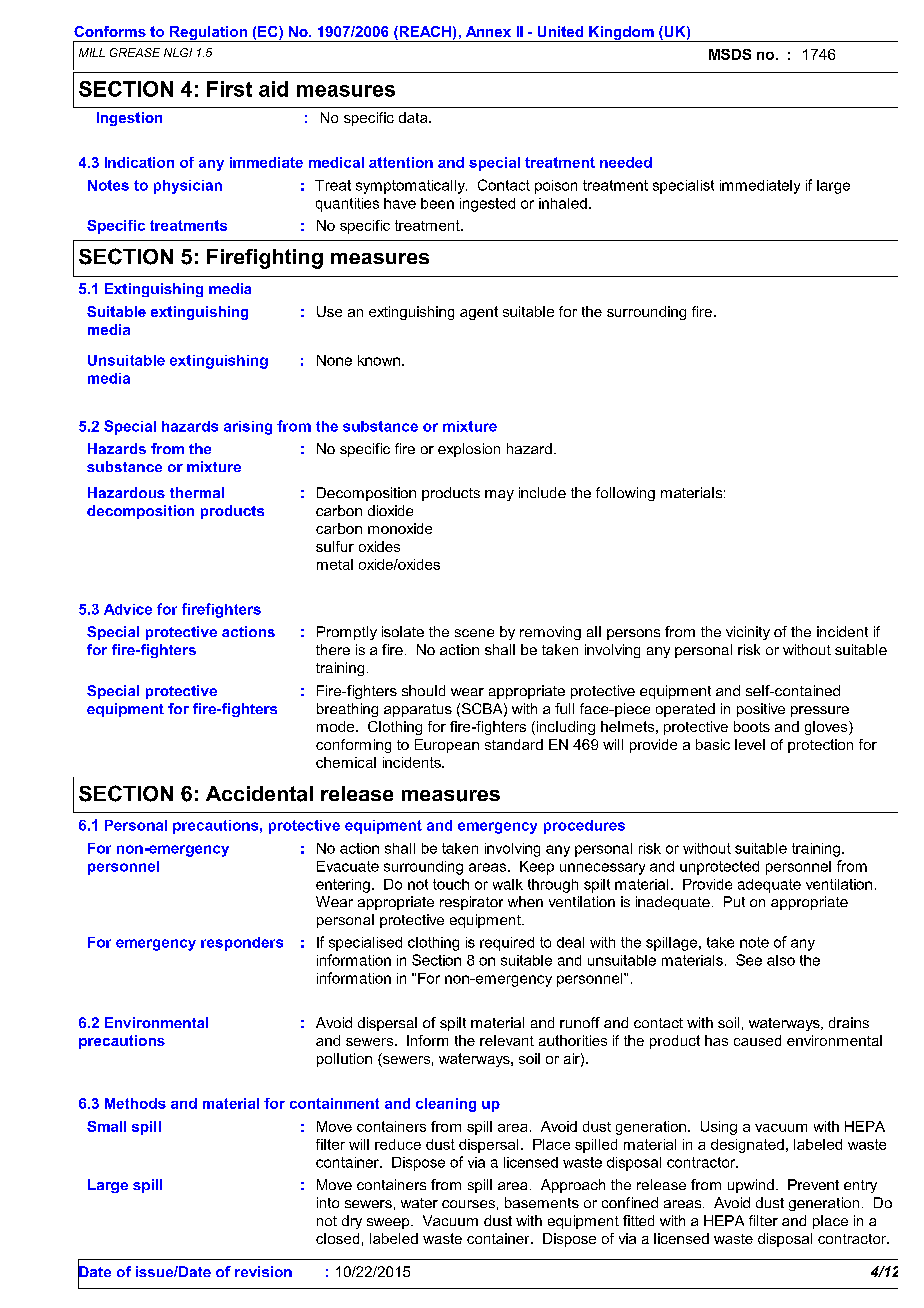 Image resolution: width=924 pixels, height=1308 pixels. Describe the element at coordinates (128, 609) in the screenshot. I see `Advice` at that location.
